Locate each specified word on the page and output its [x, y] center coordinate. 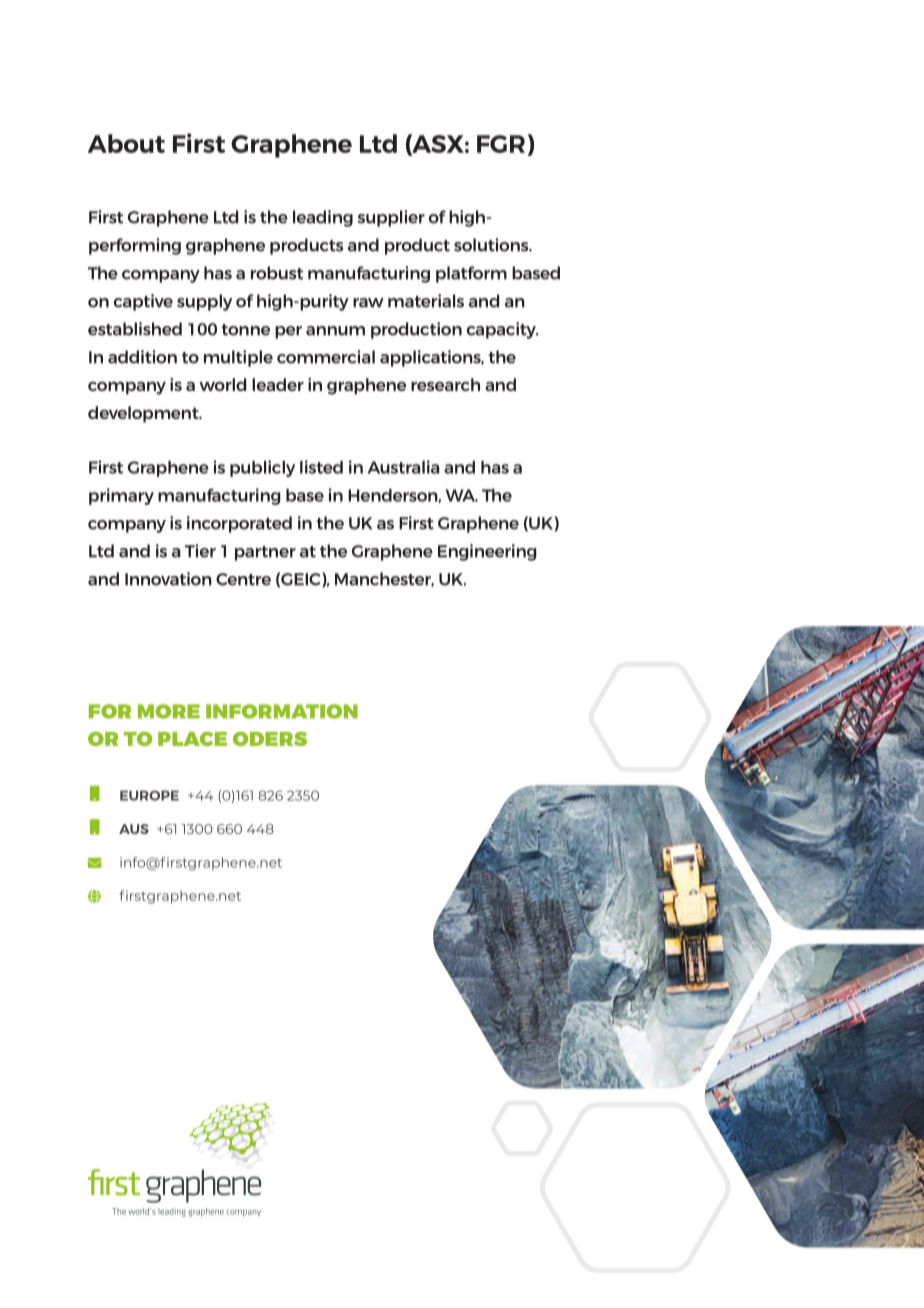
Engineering [487, 552]
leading [323, 218]
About [126, 143]
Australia [403, 467]
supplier [391, 218]
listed [321, 467]
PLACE [192, 739]
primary [121, 496]
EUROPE [149, 795]
